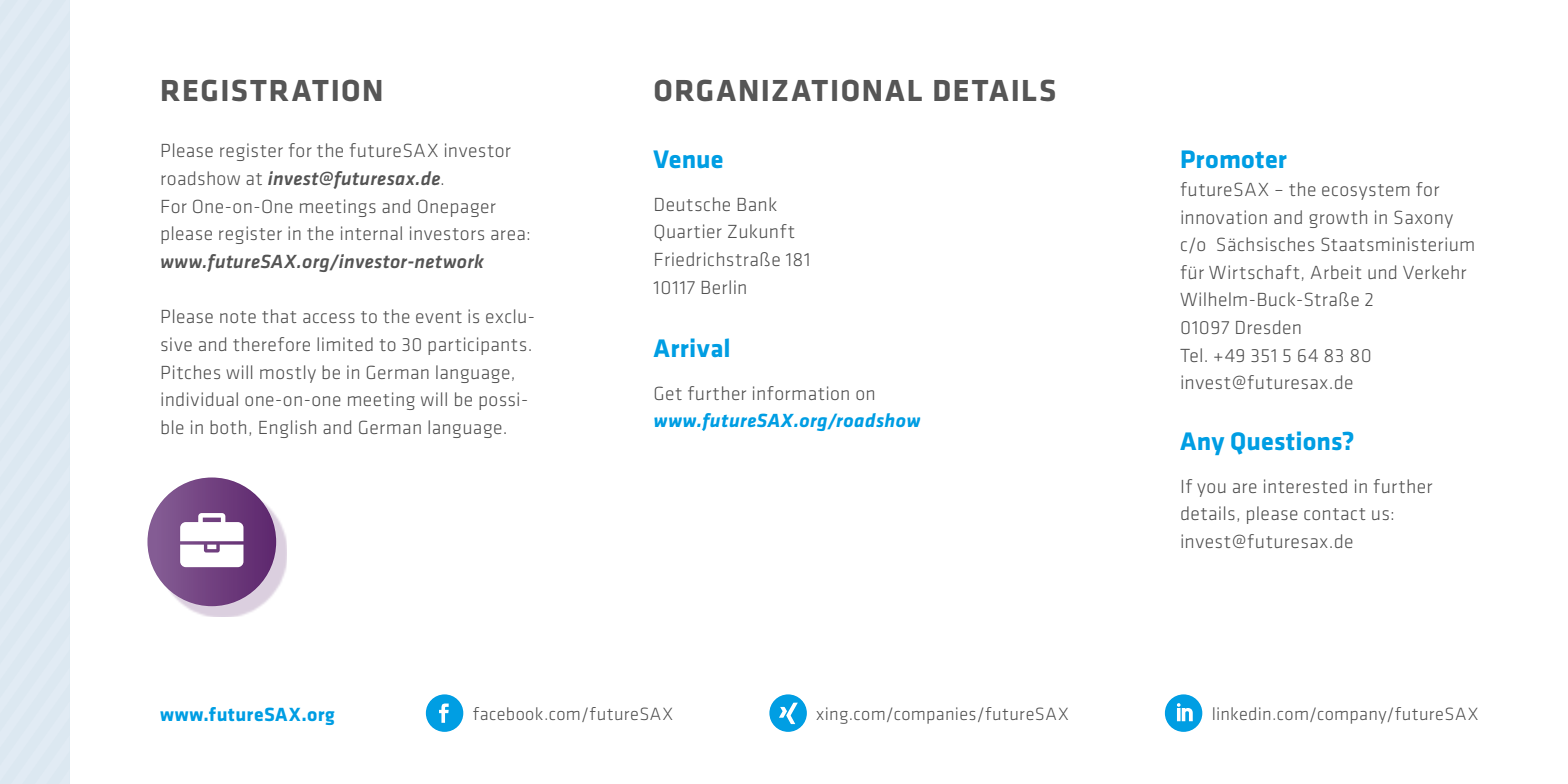  What do you see at coordinates (1287, 442) in the screenshot?
I see `Questions` at bounding box center [1287, 442].
